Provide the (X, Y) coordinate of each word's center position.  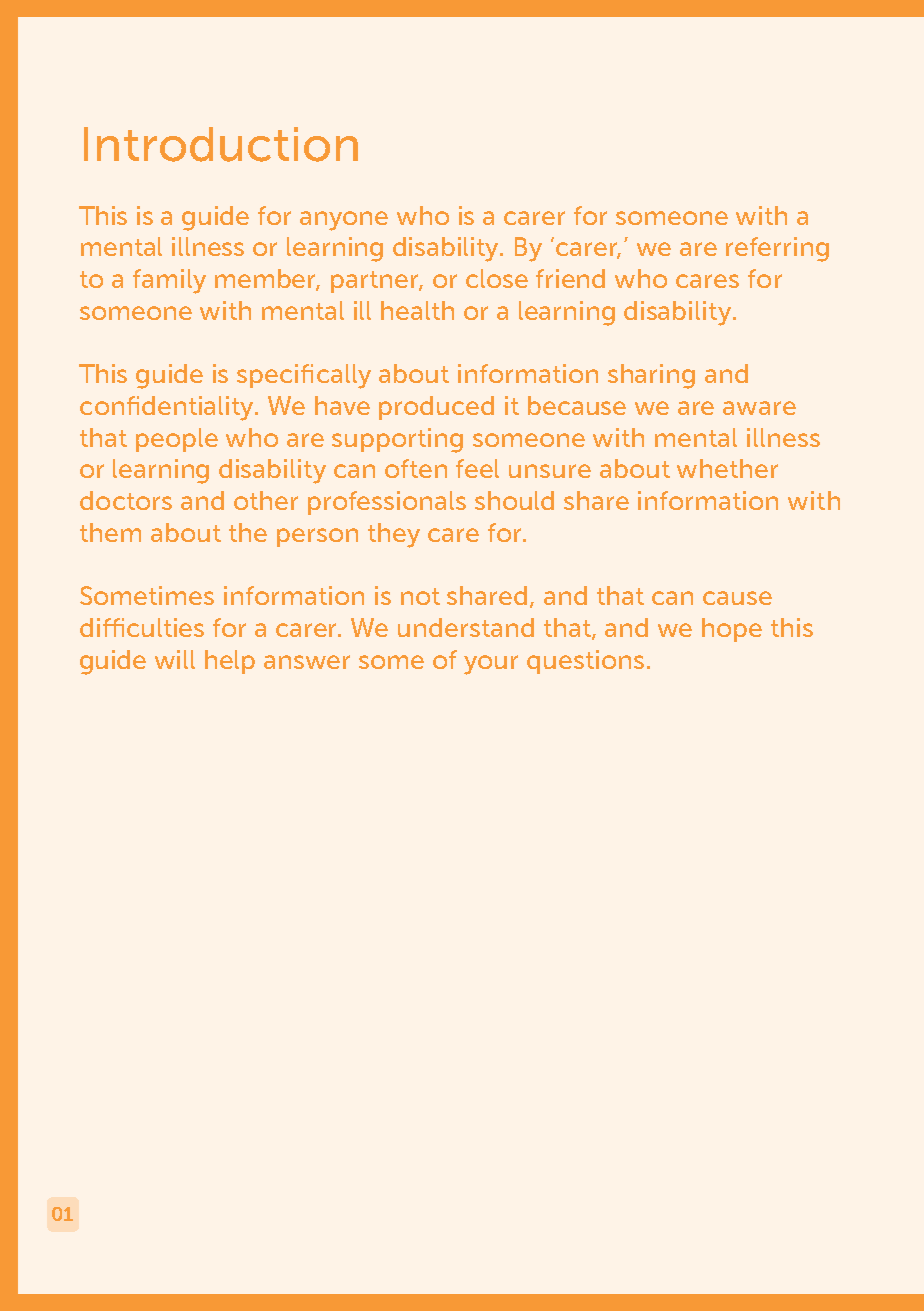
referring (777, 249)
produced (436, 408)
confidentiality (168, 408)
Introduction (221, 144)
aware (759, 408)
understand (466, 627)
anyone (344, 221)
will (175, 659)
